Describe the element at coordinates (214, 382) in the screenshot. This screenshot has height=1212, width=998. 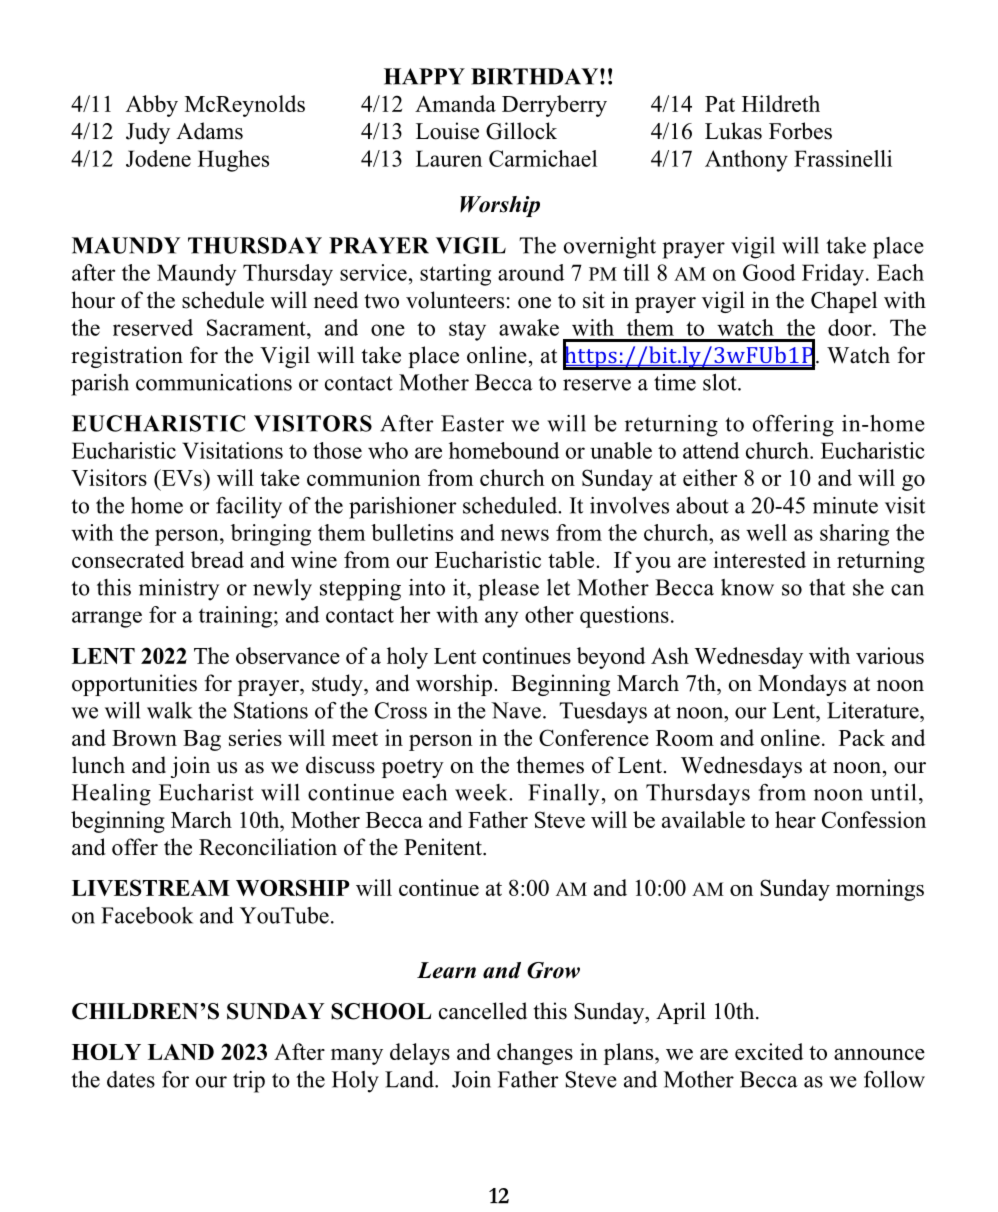
I see `communications` at that location.
